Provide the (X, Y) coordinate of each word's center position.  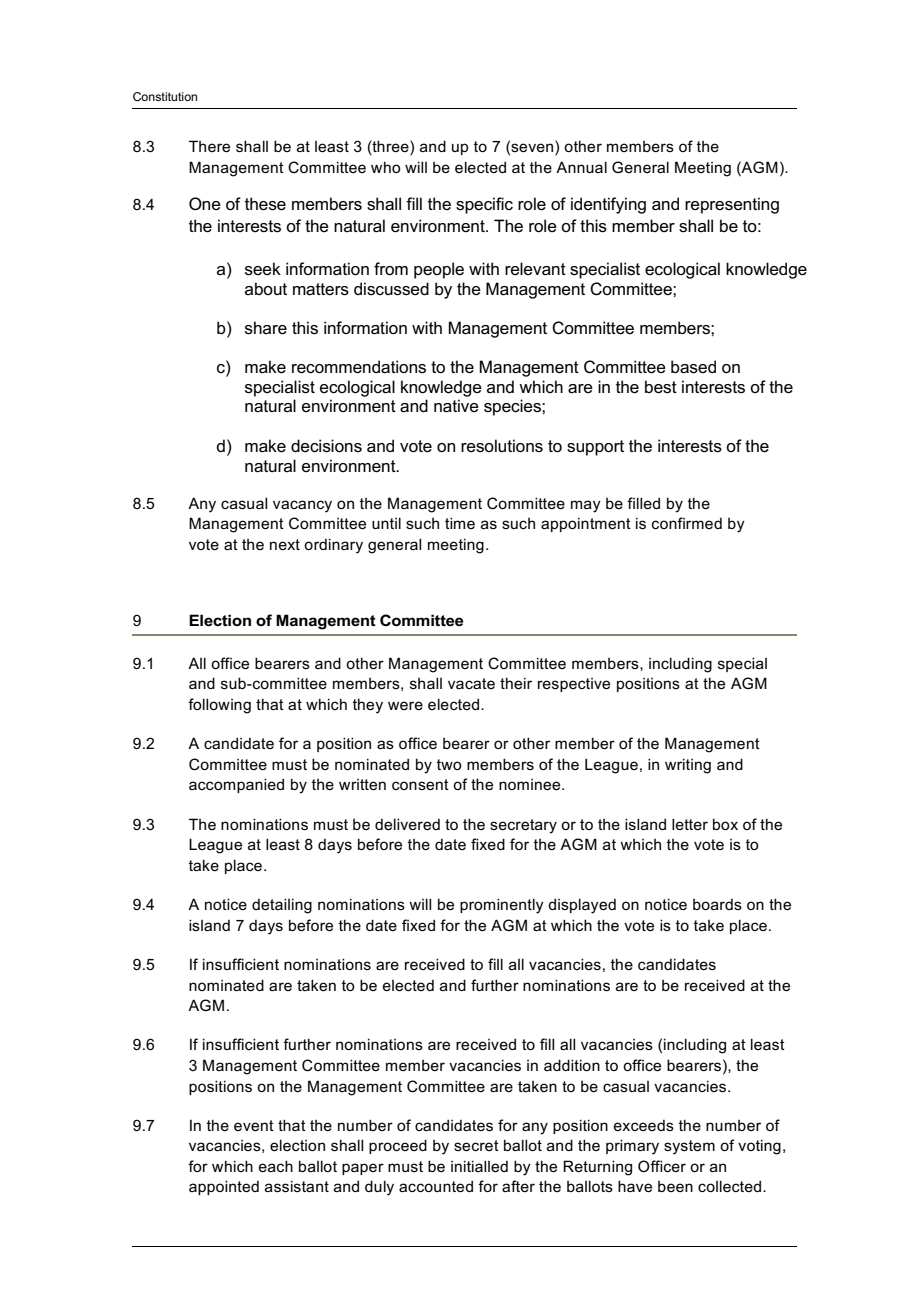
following (219, 706)
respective (574, 685)
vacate (471, 683)
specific (484, 205)
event (254, 1125)
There (209, 146)
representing (732, 205)
